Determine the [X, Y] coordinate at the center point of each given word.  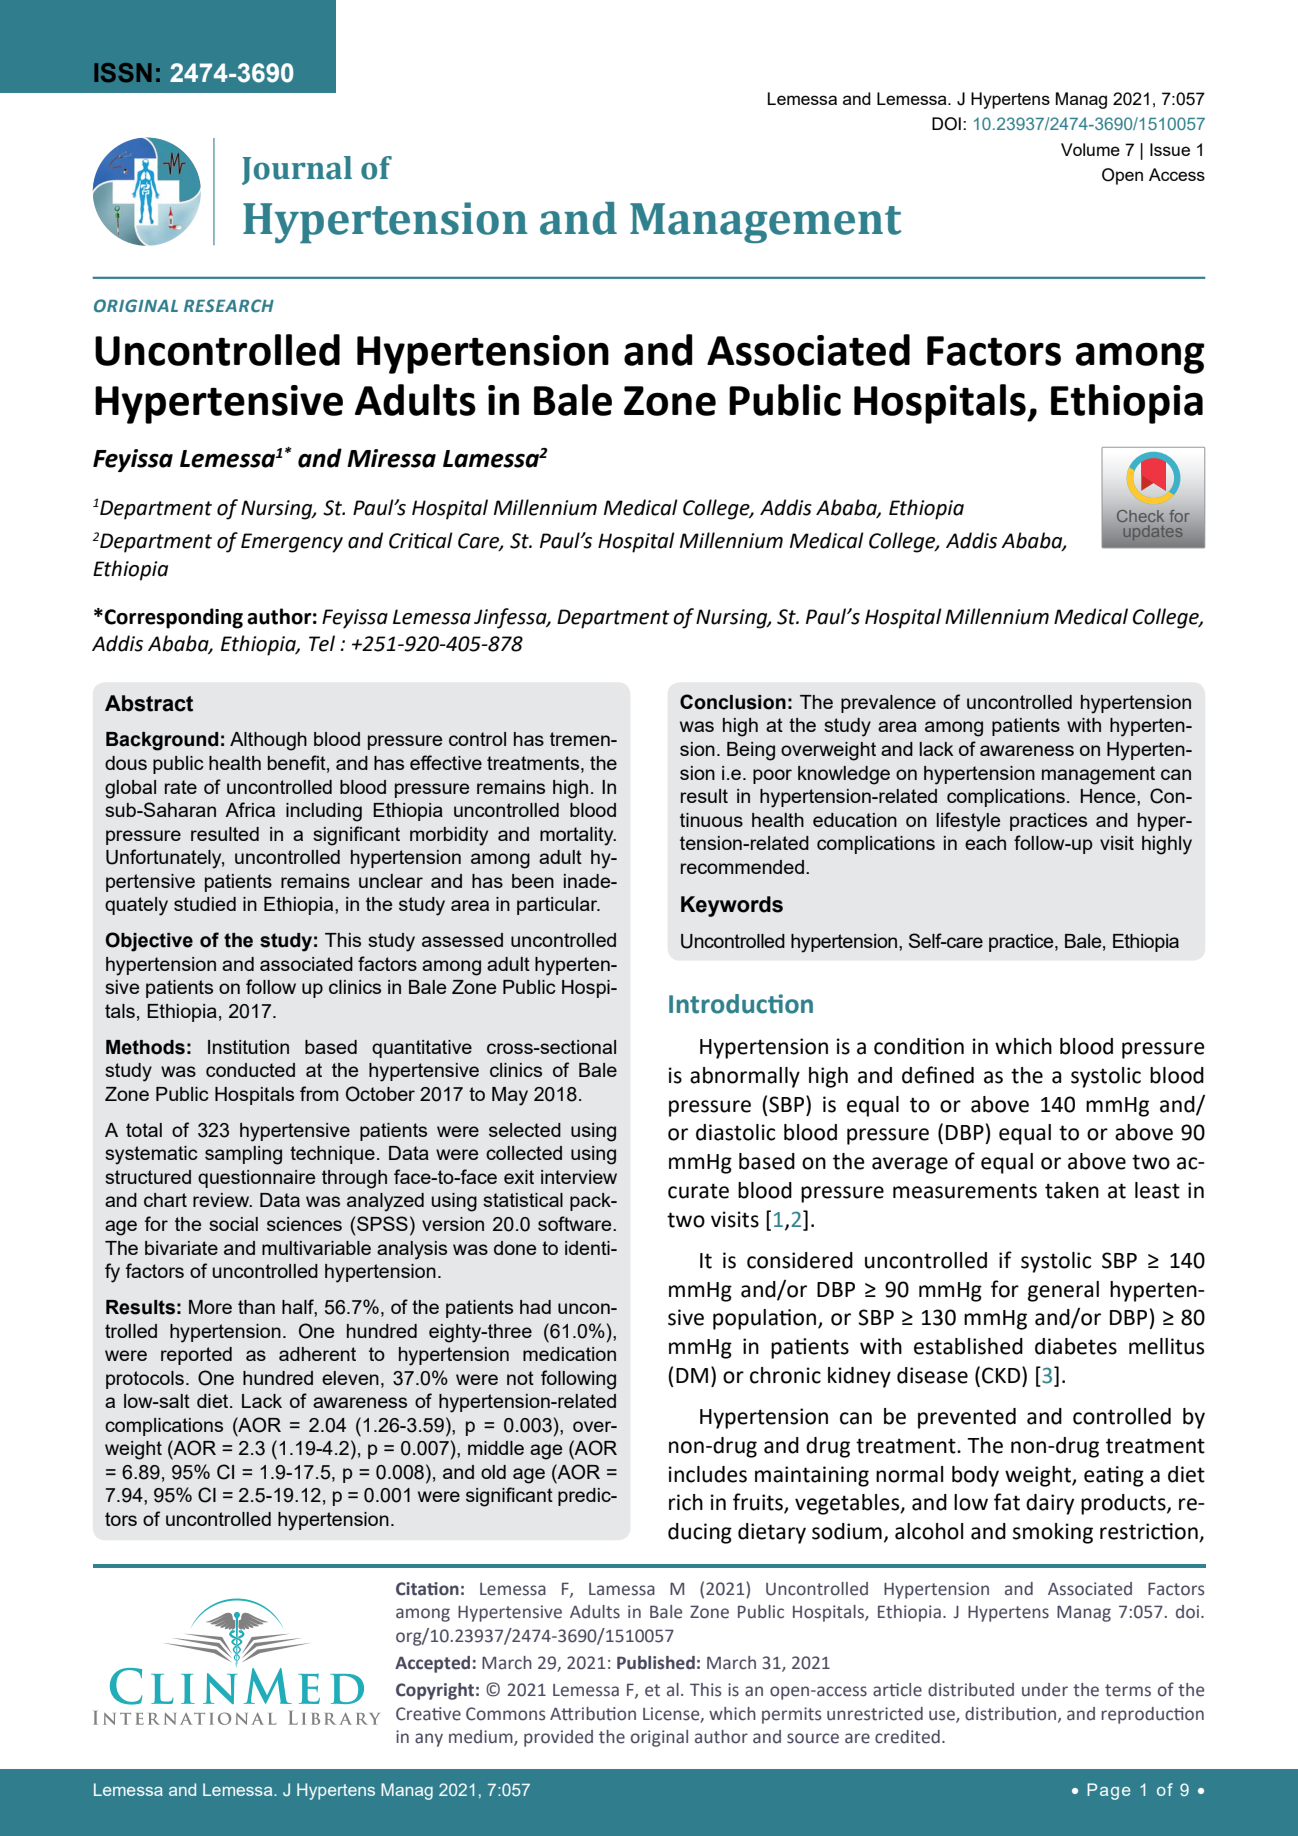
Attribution [593, 1714]
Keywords [732, 906]
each [985, 843]
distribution [1012, 1714]
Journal [297, 170]
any [429, 1740]
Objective [149, 942]
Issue [1170, 149]
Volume [1090, 149]
